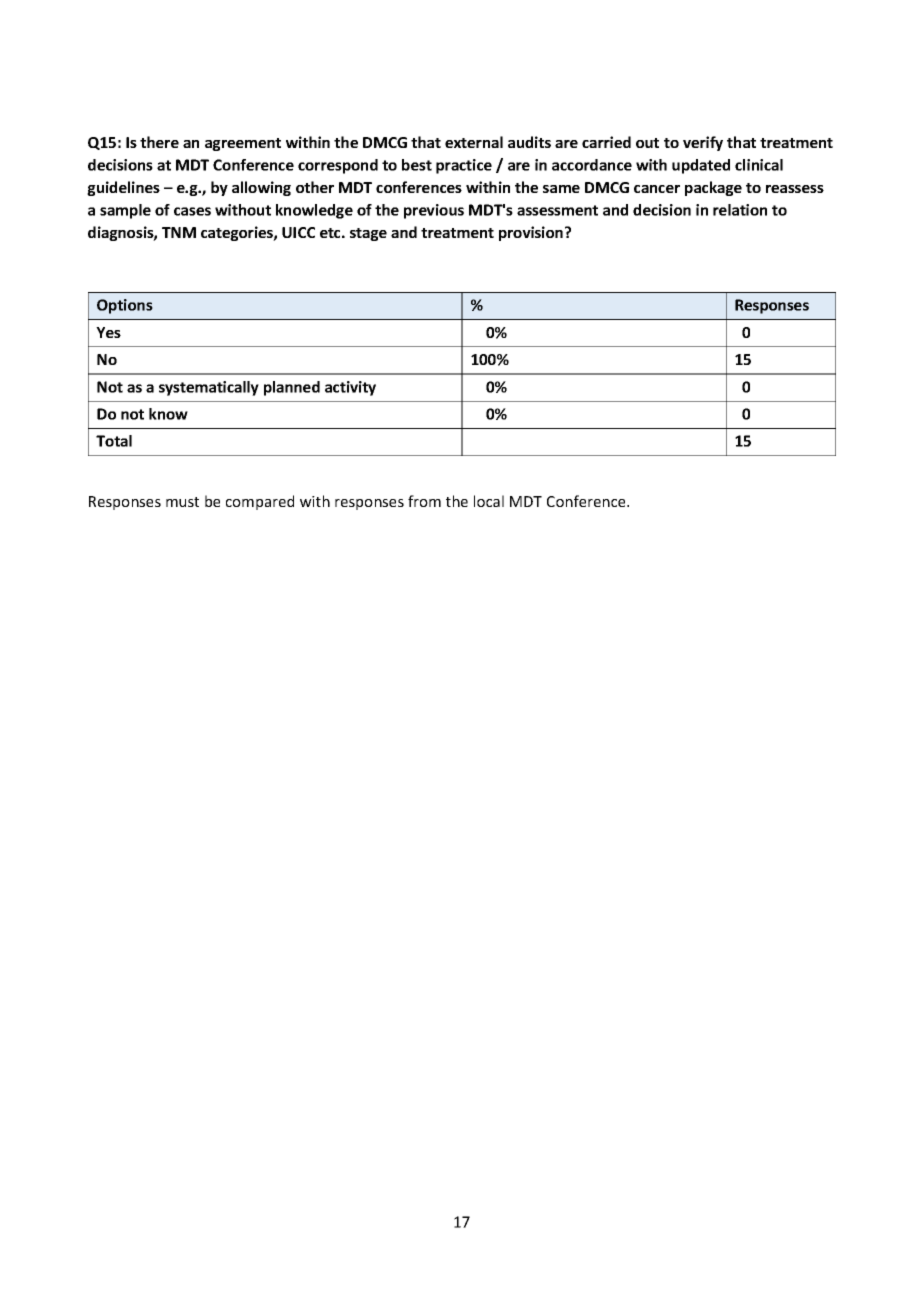  Describe the element at coordinates (182, 502) in the document. I see `must` at that location.
